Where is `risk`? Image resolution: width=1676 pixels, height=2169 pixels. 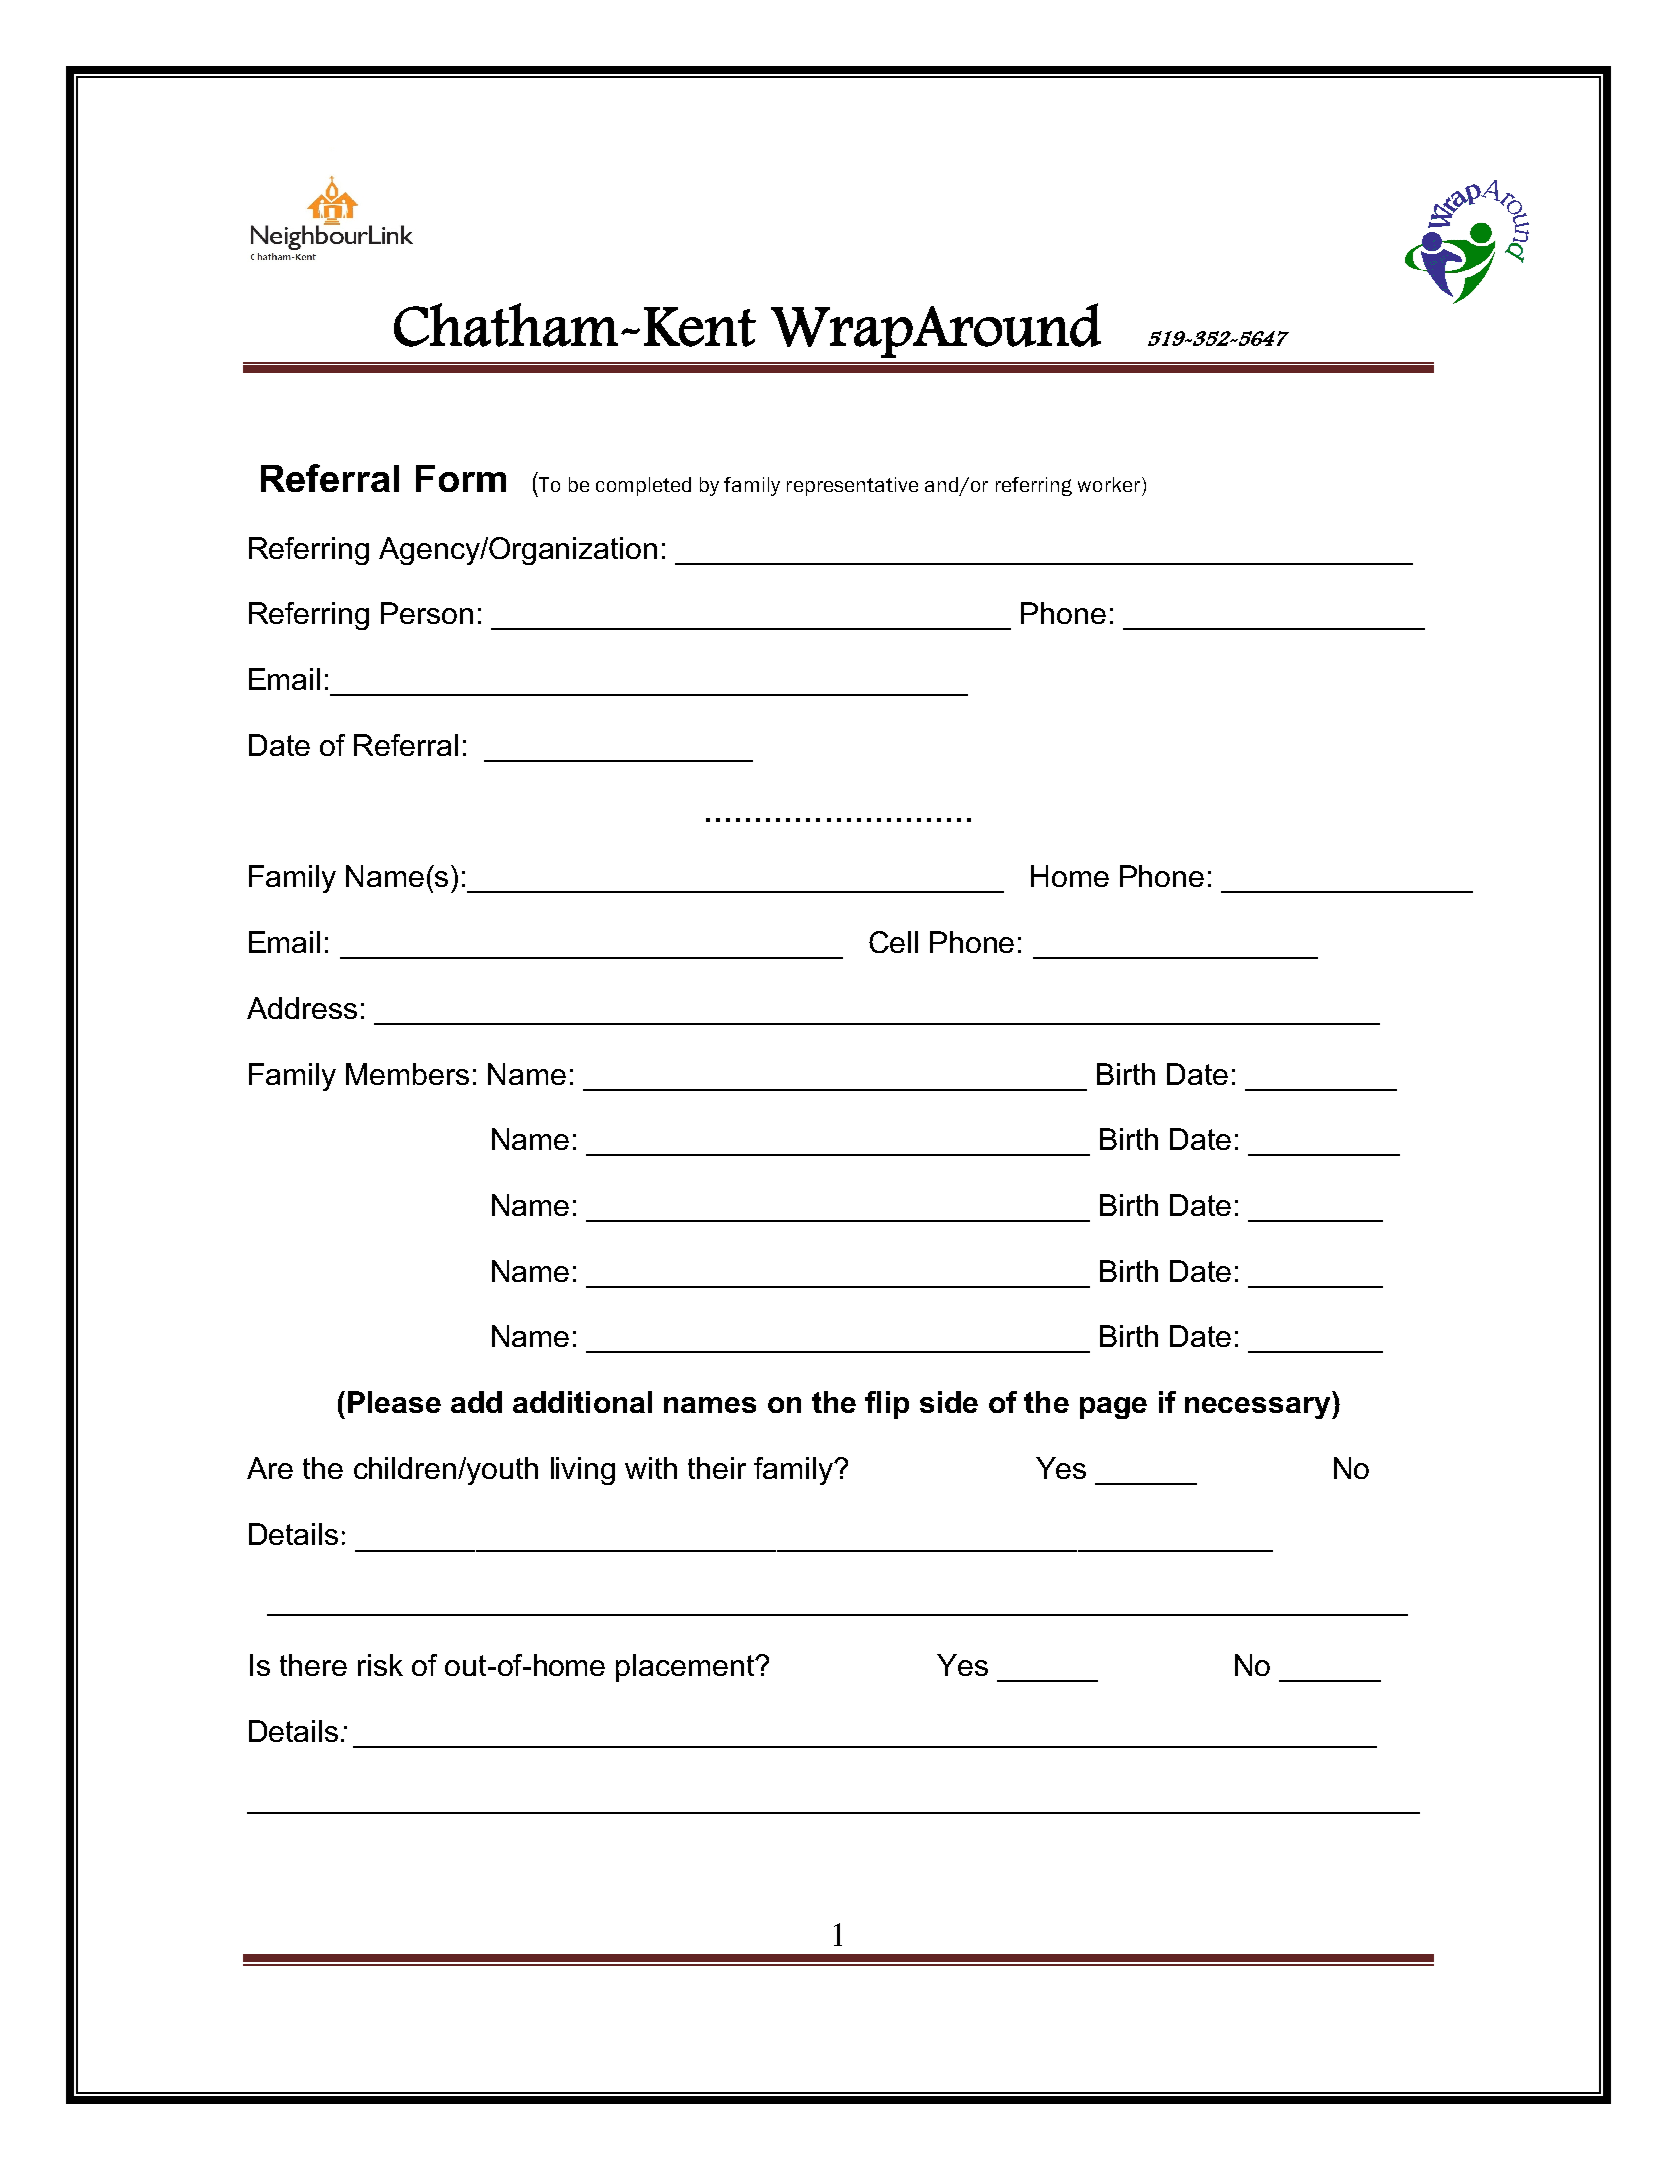
risk is located at coordinates (380, 1665).
